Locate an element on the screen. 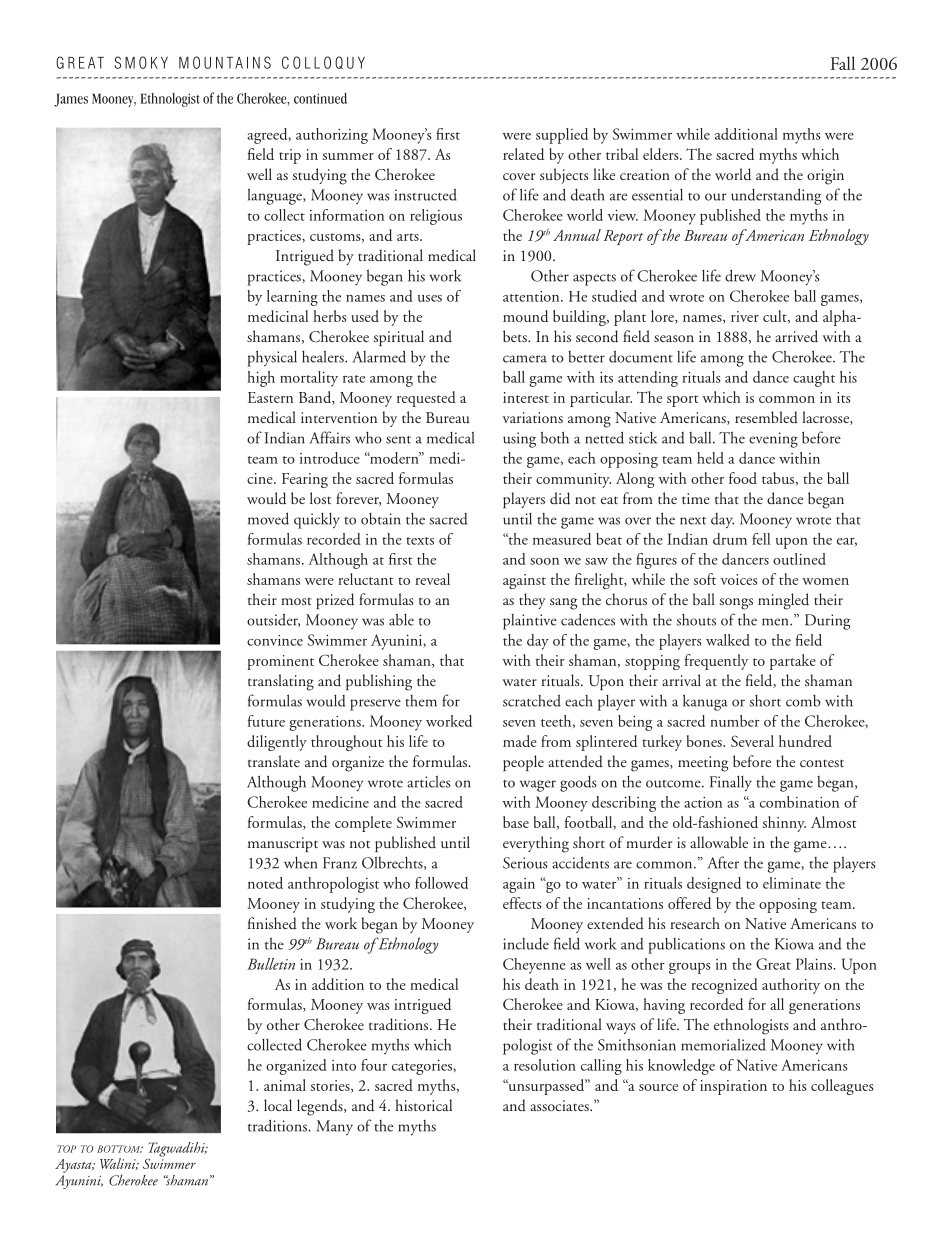 The image size is (952, 1233). Fall is located at coordinates (843, 63).
